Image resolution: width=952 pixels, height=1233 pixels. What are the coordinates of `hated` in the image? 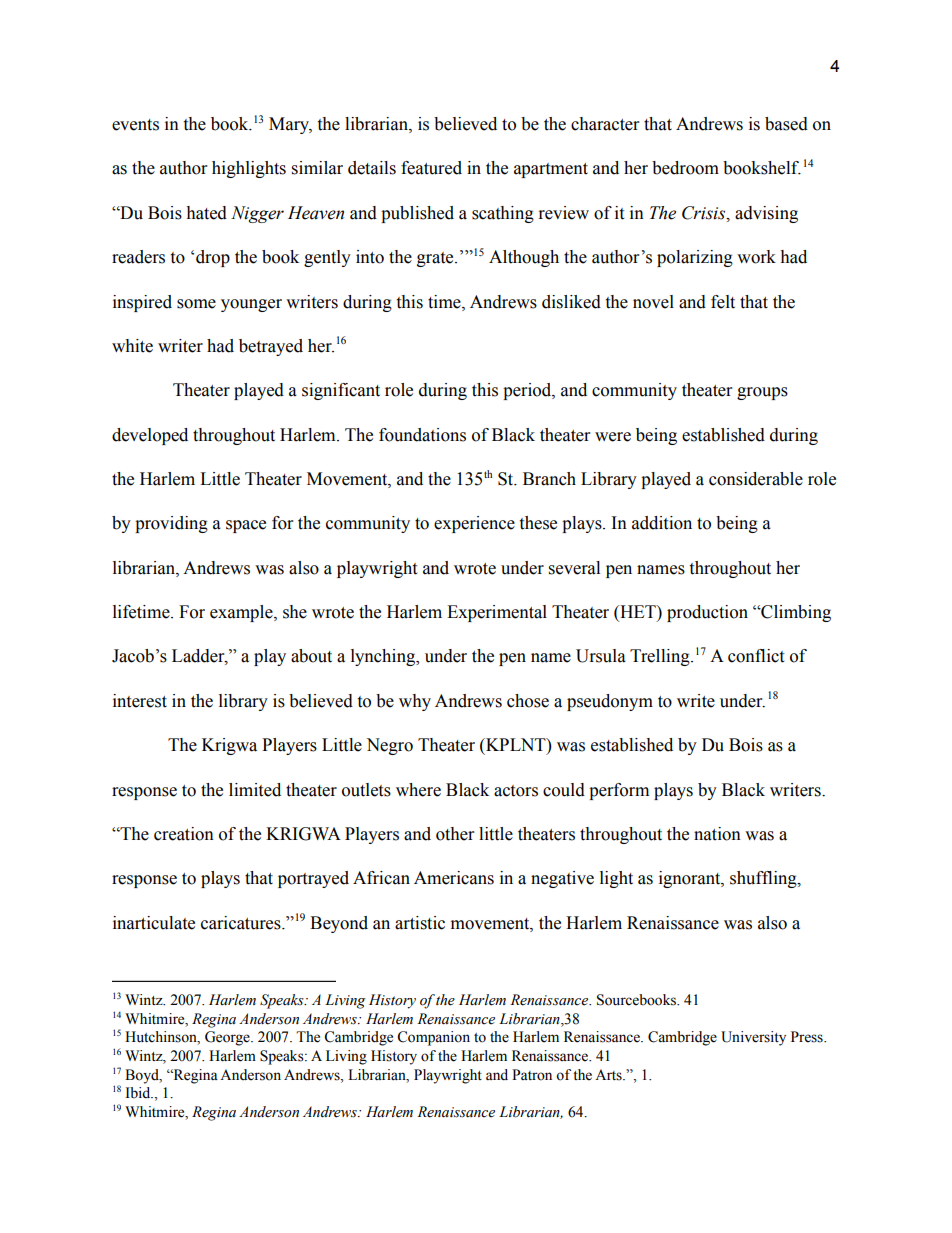 It's located at (206, 213).
